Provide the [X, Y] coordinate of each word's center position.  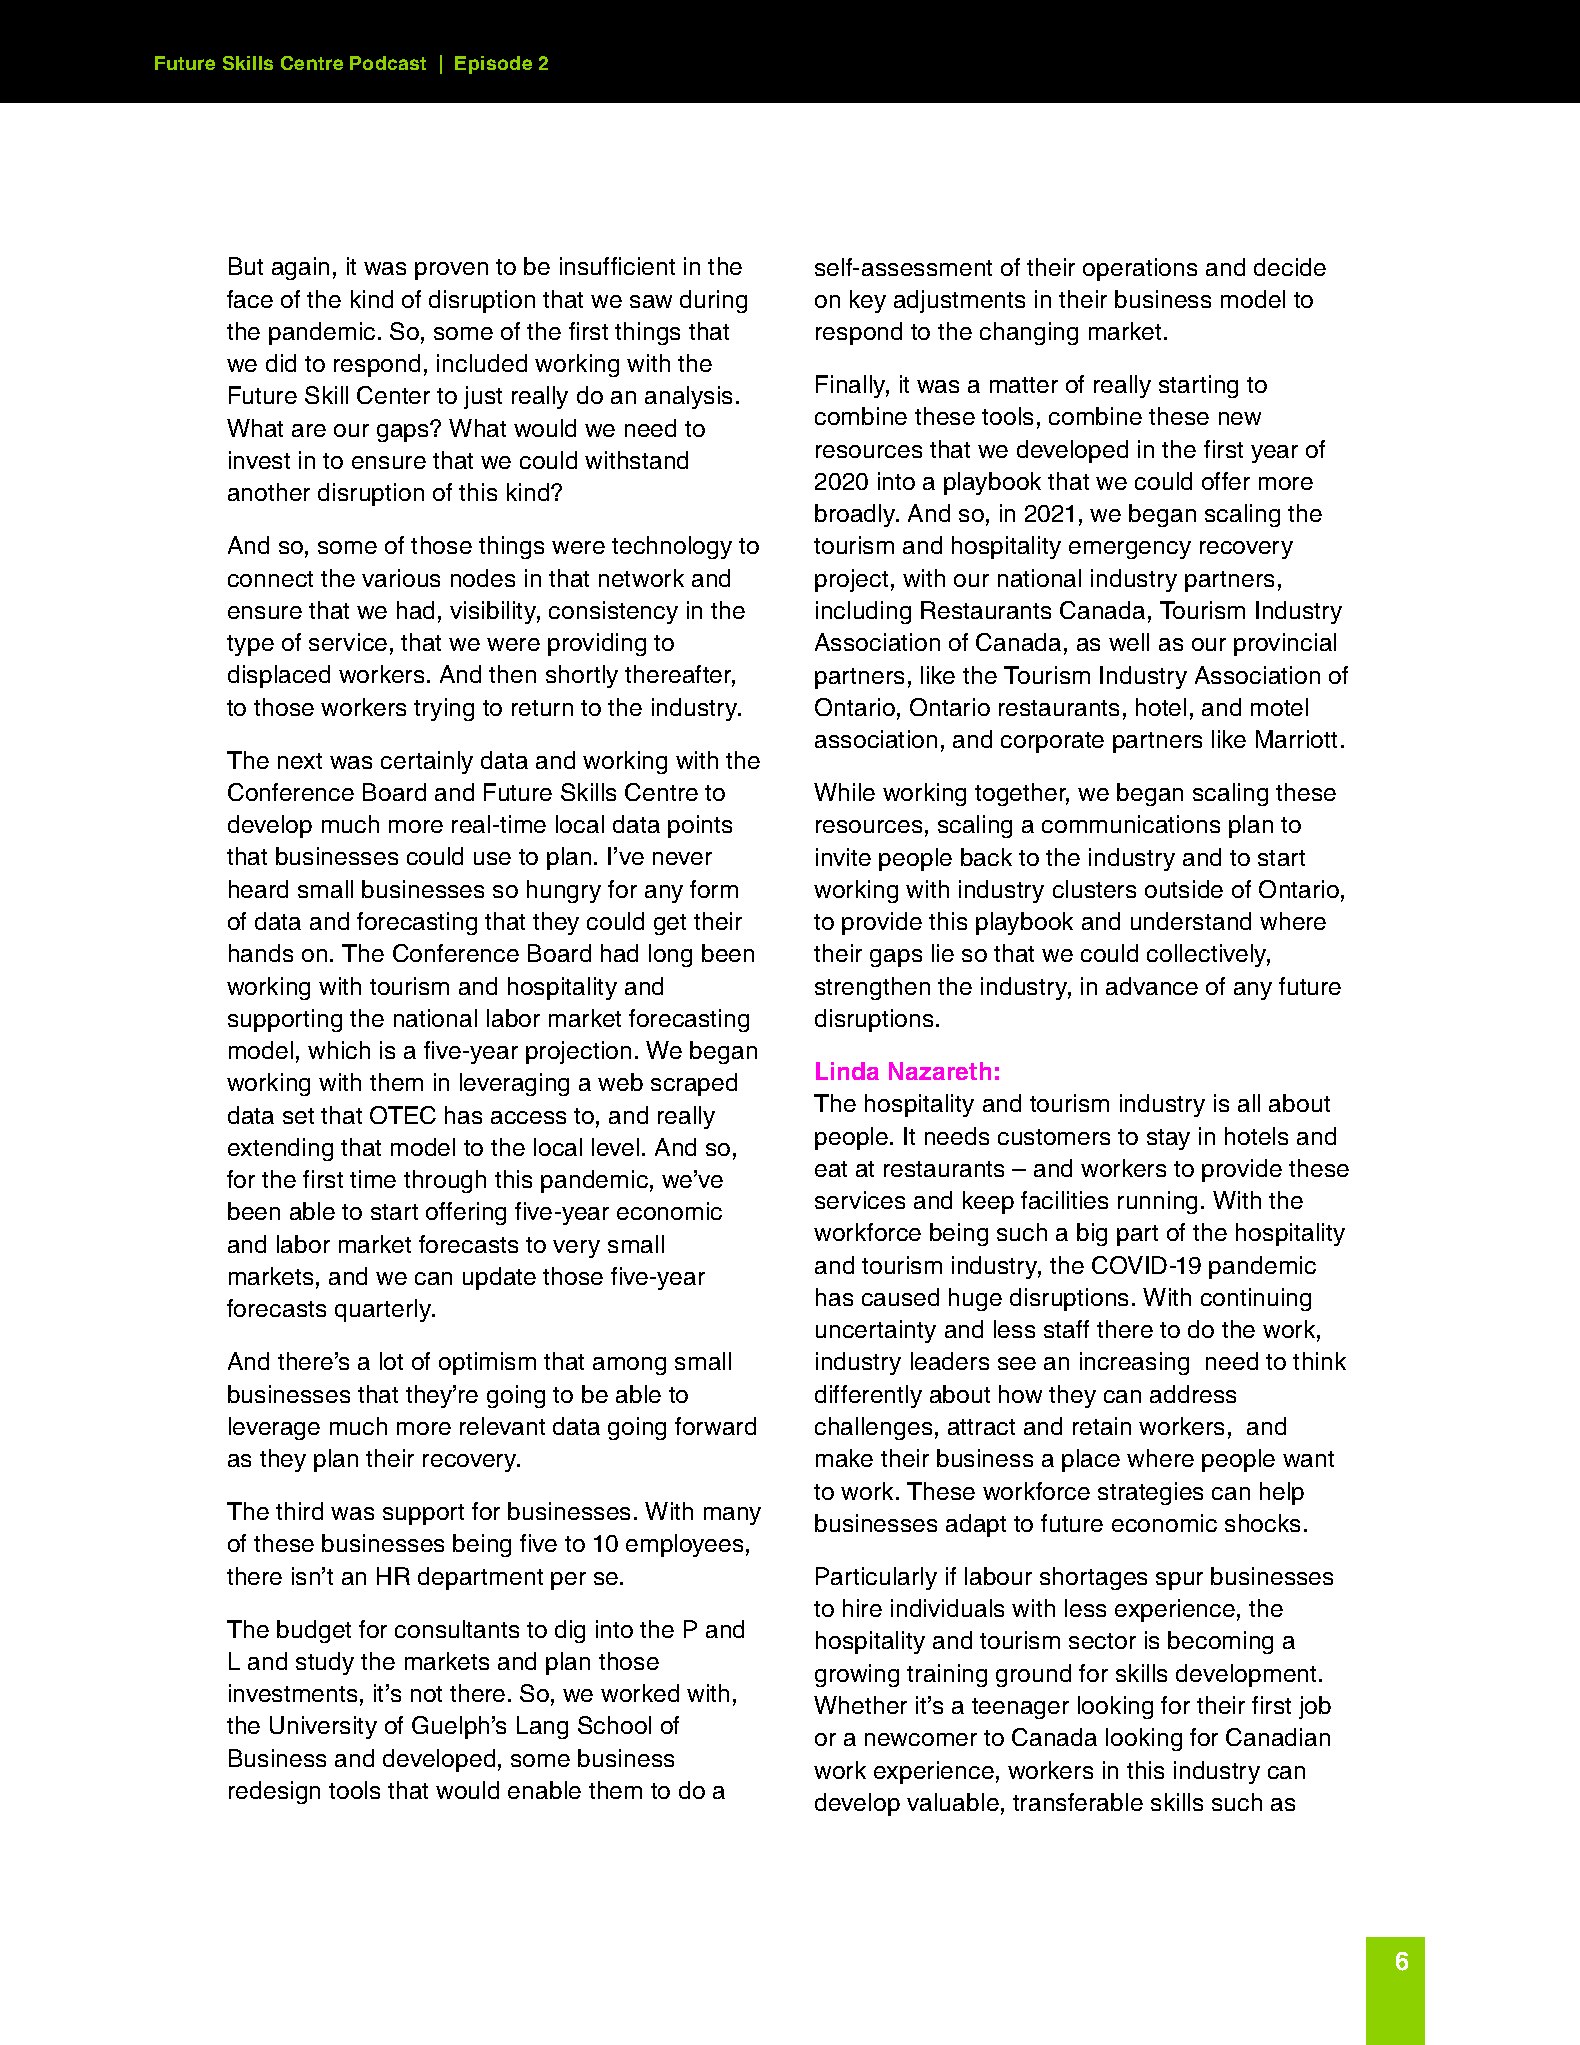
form [714, 889]
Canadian [1278, 1737]
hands [261, 953]
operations [1140, 269]
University [323, 1727]
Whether [860, 1705]
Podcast [388, 63]
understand [1191, 921]
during [713, 301]
